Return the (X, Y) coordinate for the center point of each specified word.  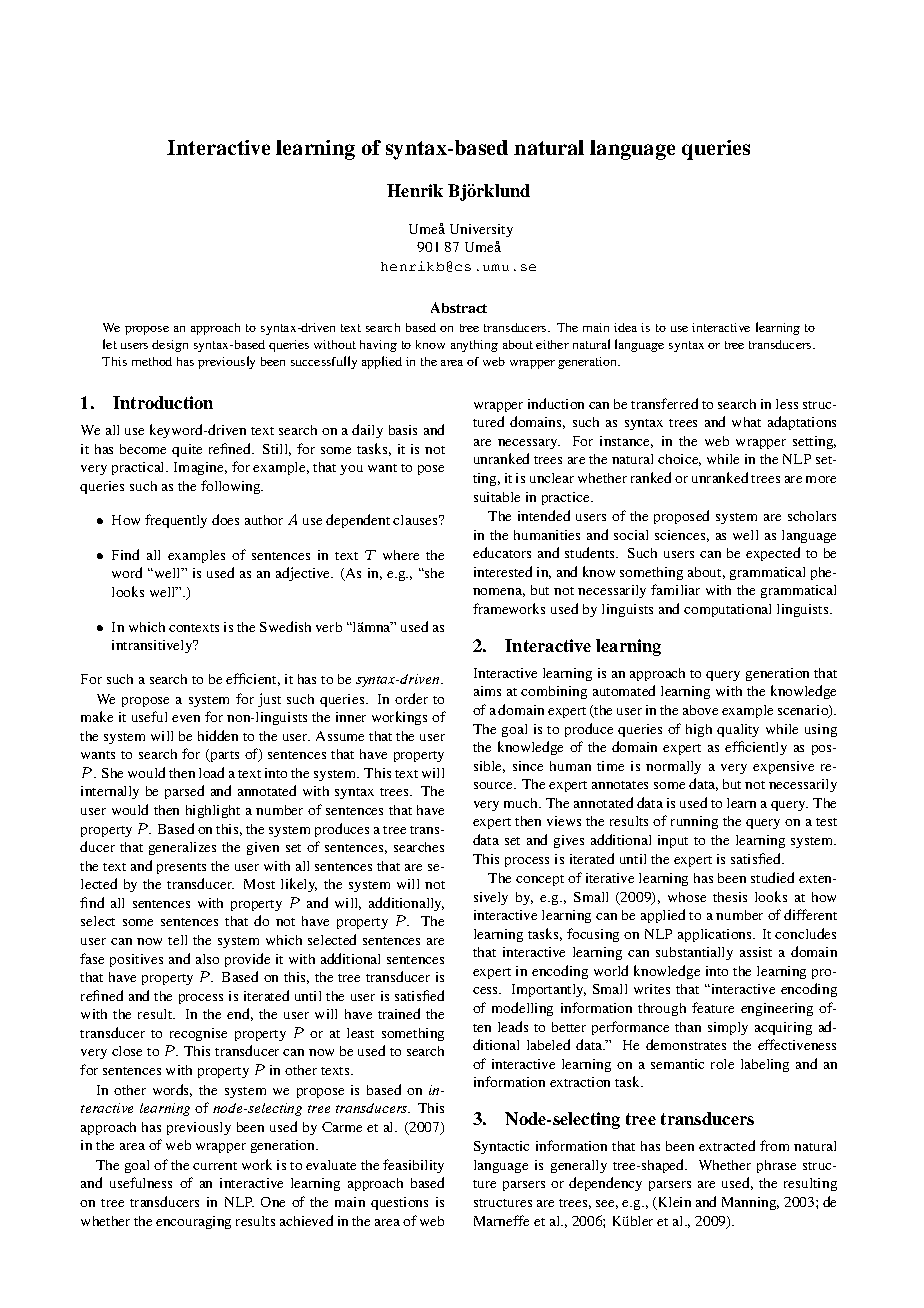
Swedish (285, 626)
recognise (198, 1034)
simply (728, 1028)
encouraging (193, 1222)
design (170, 346)
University (481, 230)
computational (727, 610)
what (746, 422)
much (522, 803)
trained (399, 1013)
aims (487, 691)
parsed (184, 792)
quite (187, 450)
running (694, 822)
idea (625, 327)
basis (403, 430)
